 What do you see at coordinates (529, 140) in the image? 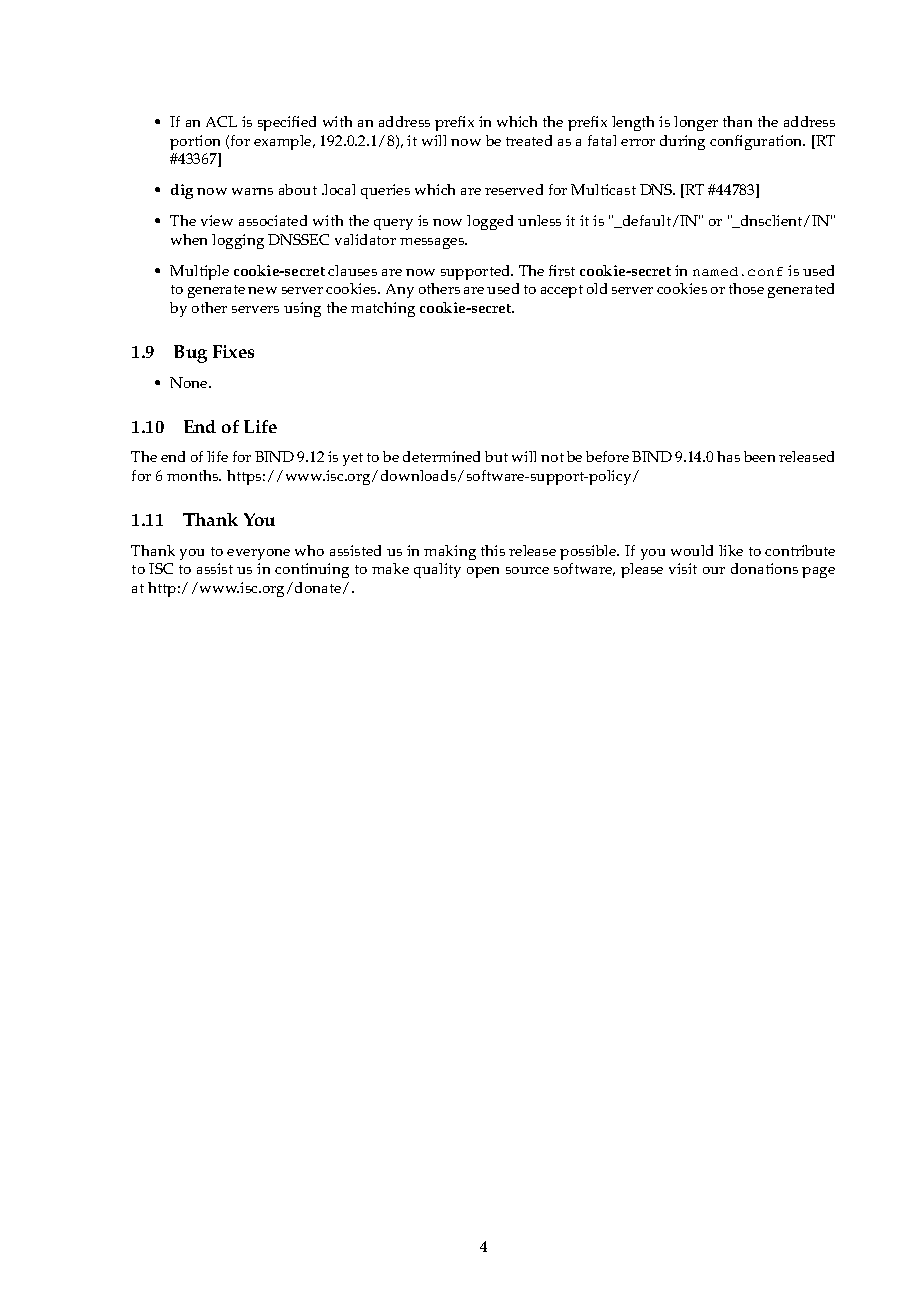
I see `treated` at bounding box center [529, 140].
